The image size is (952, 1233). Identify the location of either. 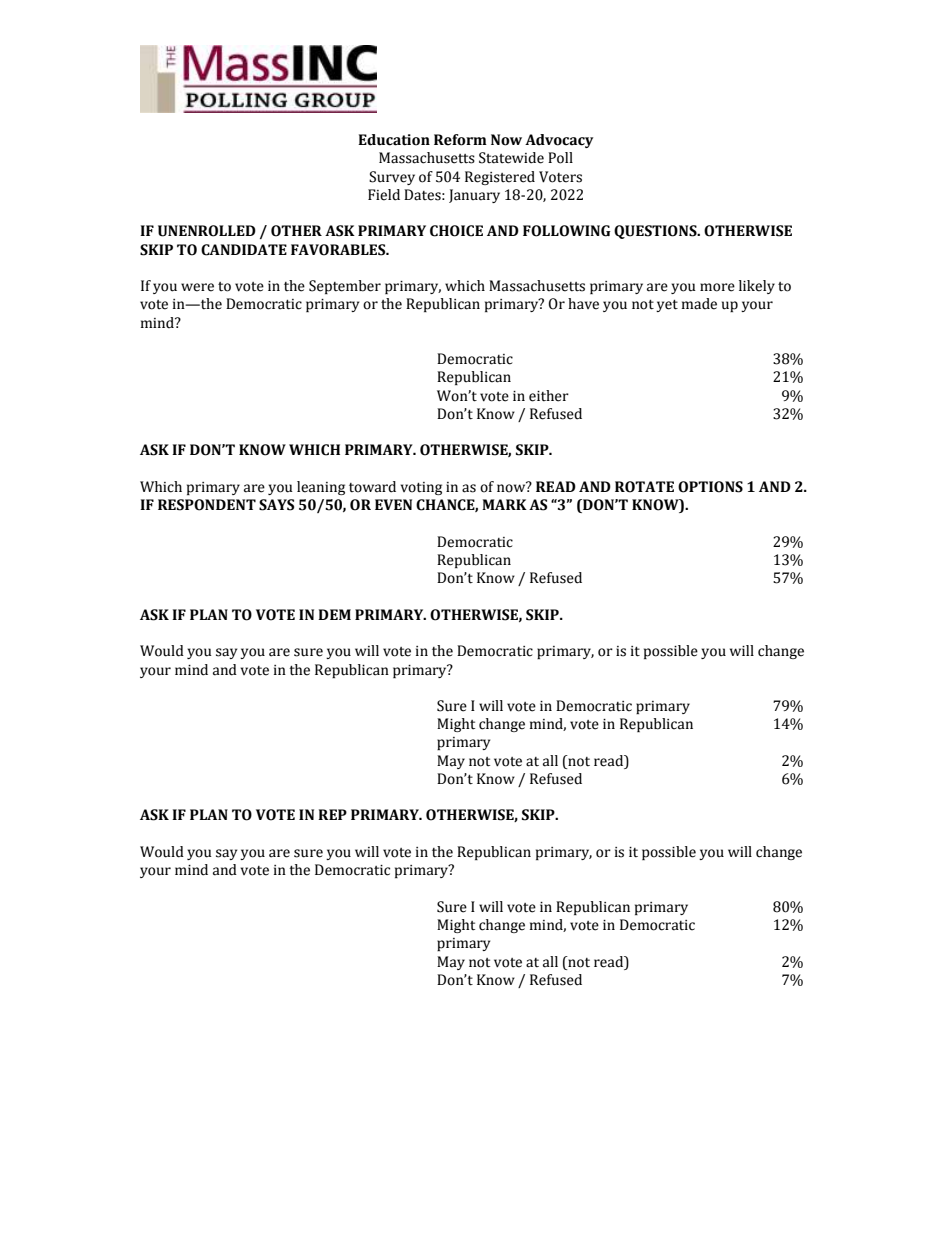
(549, 396).
